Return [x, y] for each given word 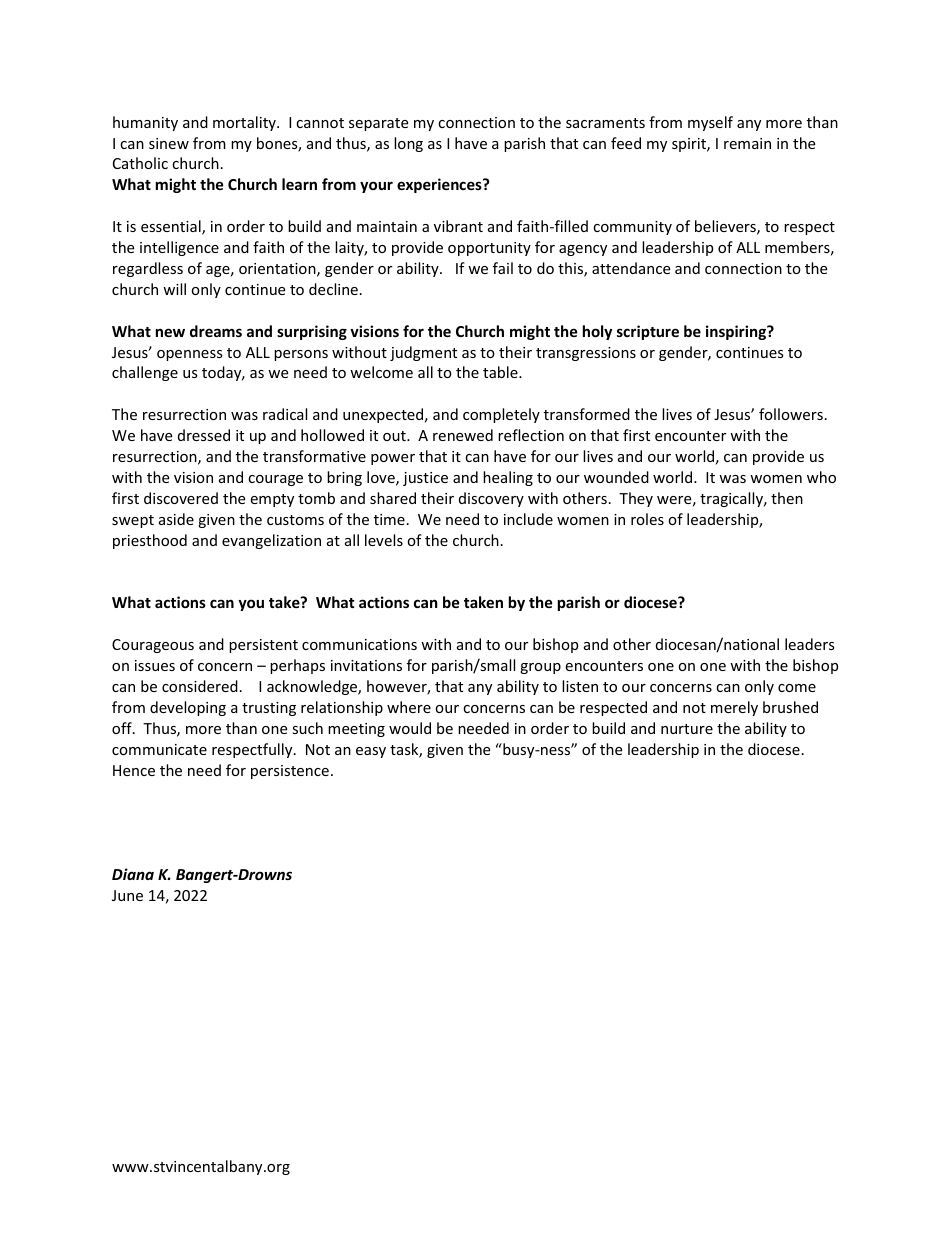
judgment [423, 353]
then [787, 498]
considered [200, 686]
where [409, 707]
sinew [169, 143]
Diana [133, 874]
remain [747, 143]
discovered [181, 498]
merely [734, 708]
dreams [216, 331]
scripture [648, 332]
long [408, 144]
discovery [491, 499]
